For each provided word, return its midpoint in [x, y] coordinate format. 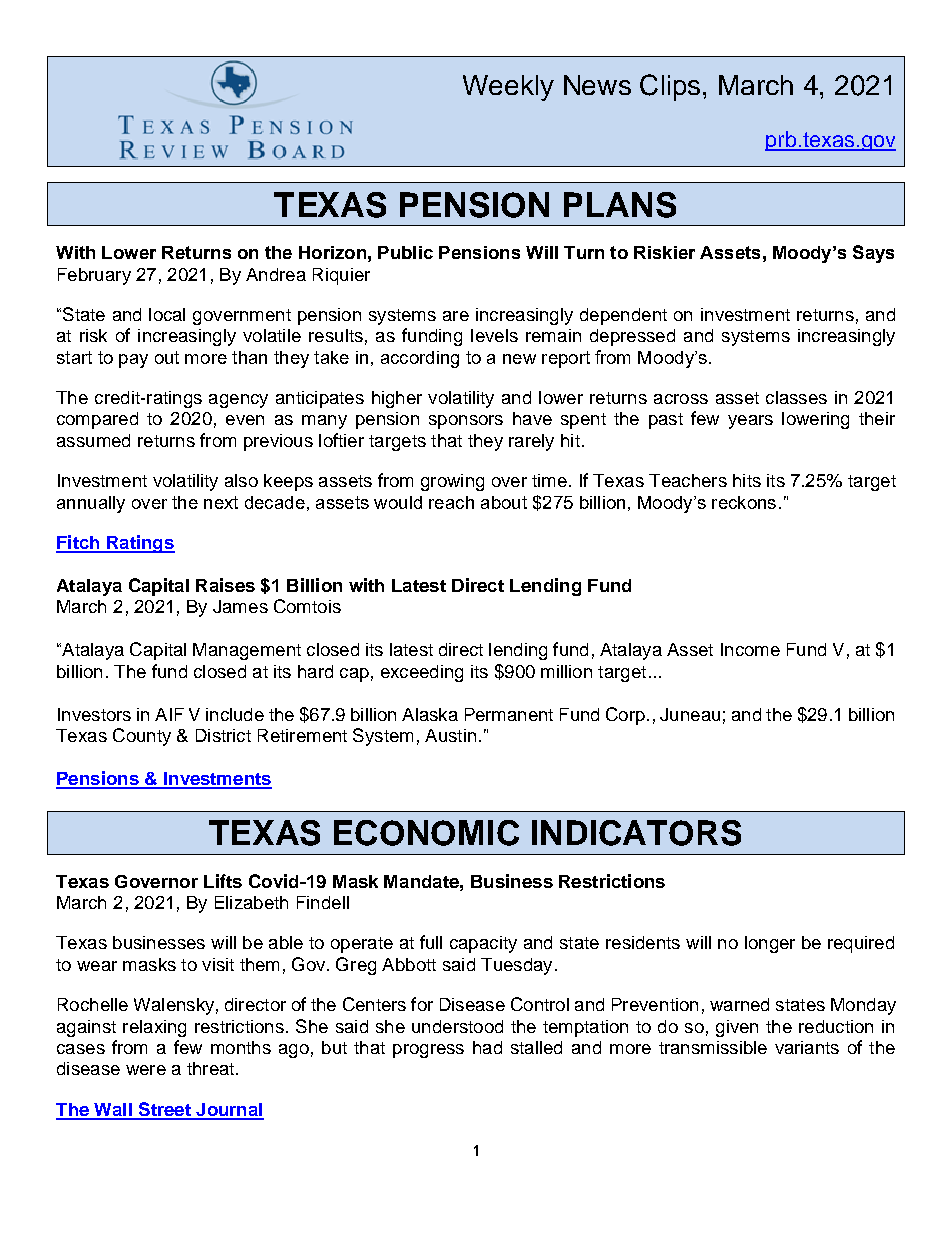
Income [750, 649]
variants [807, 1047]
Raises [225, 585]
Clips [670, 87]
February [94, 276]
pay [133, 361]
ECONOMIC [426, 833]
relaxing [154, 1028]
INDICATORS [636, 833]
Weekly [508, 88]
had [487, 1047]
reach [451, 502]
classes [796, 397]
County [142, 737]
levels [494, 335]
